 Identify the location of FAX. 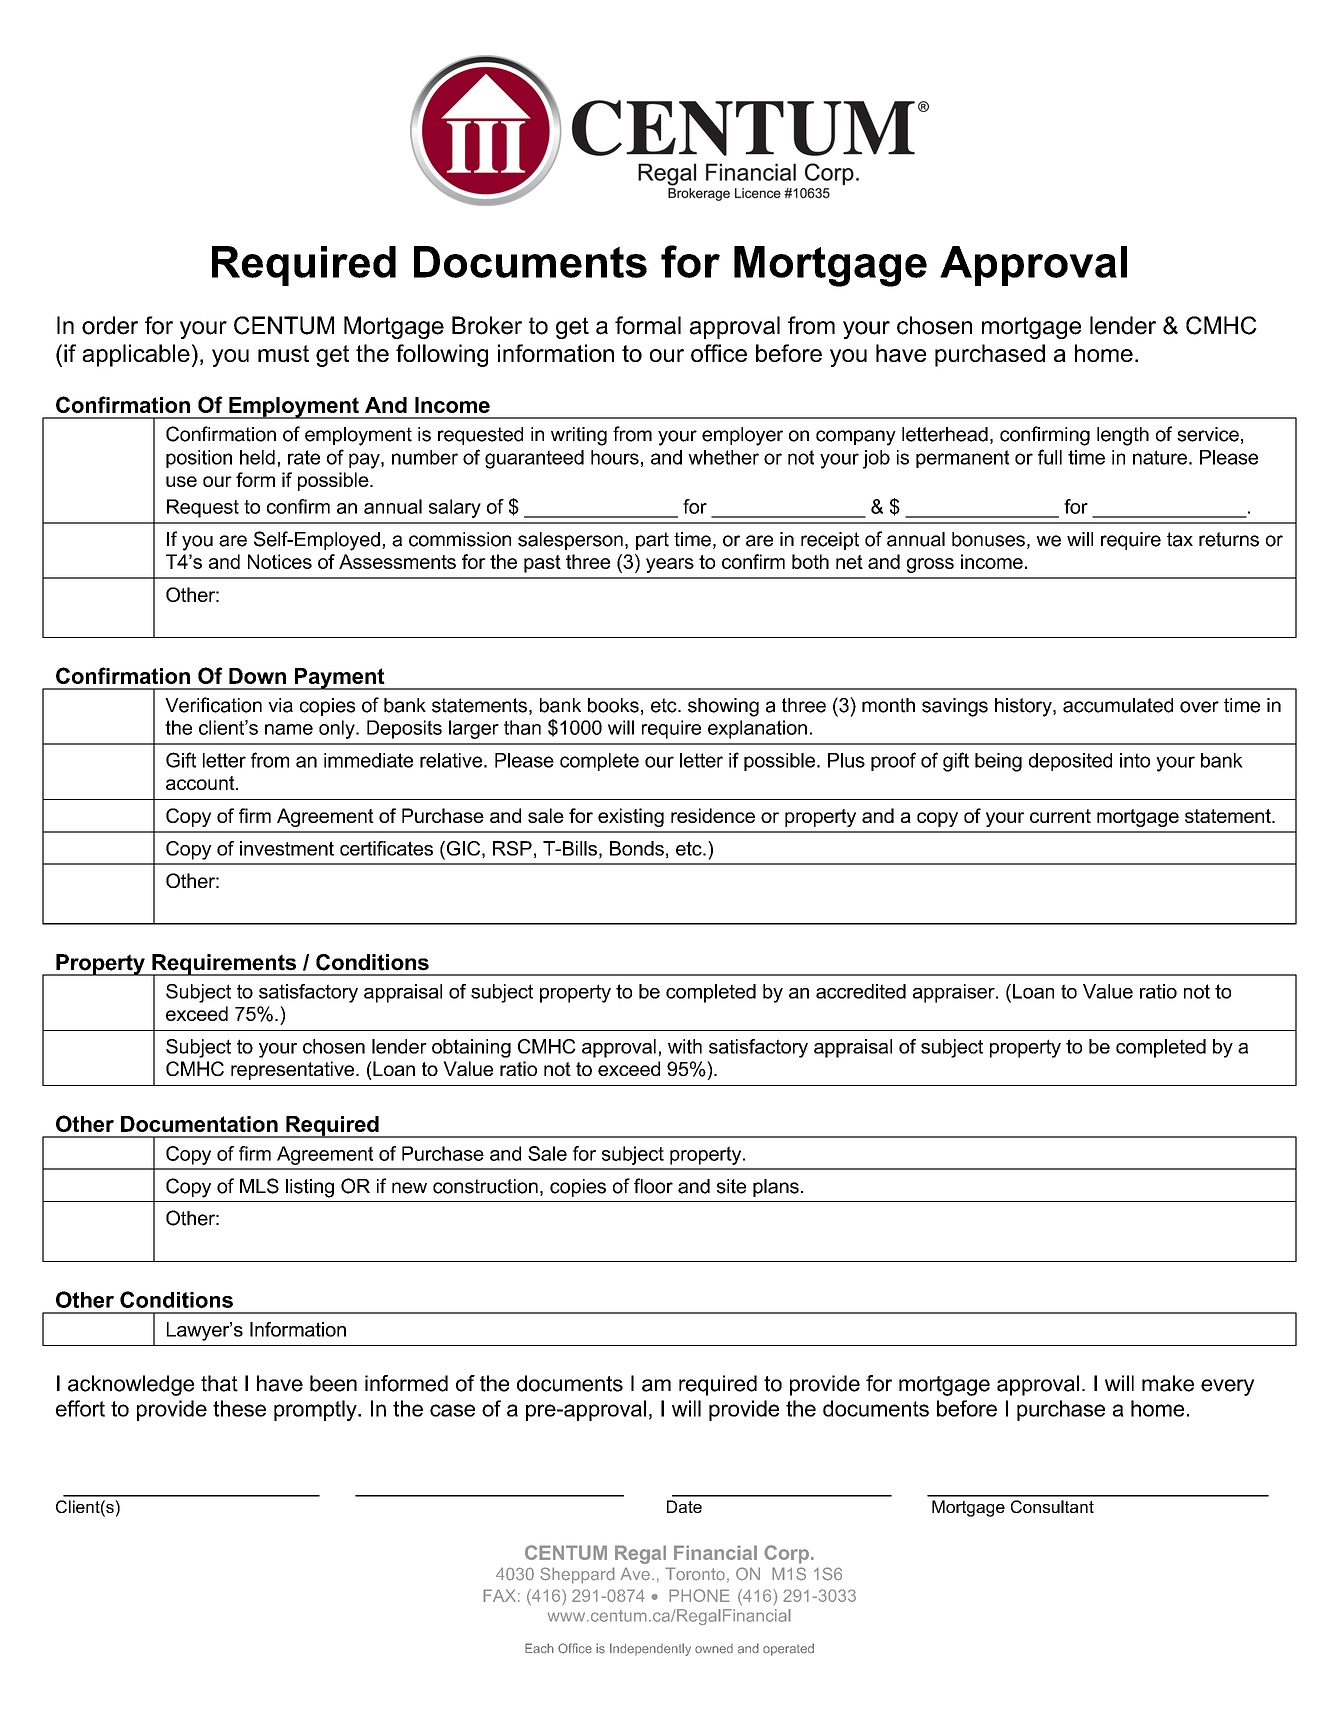
(499, 1595).
